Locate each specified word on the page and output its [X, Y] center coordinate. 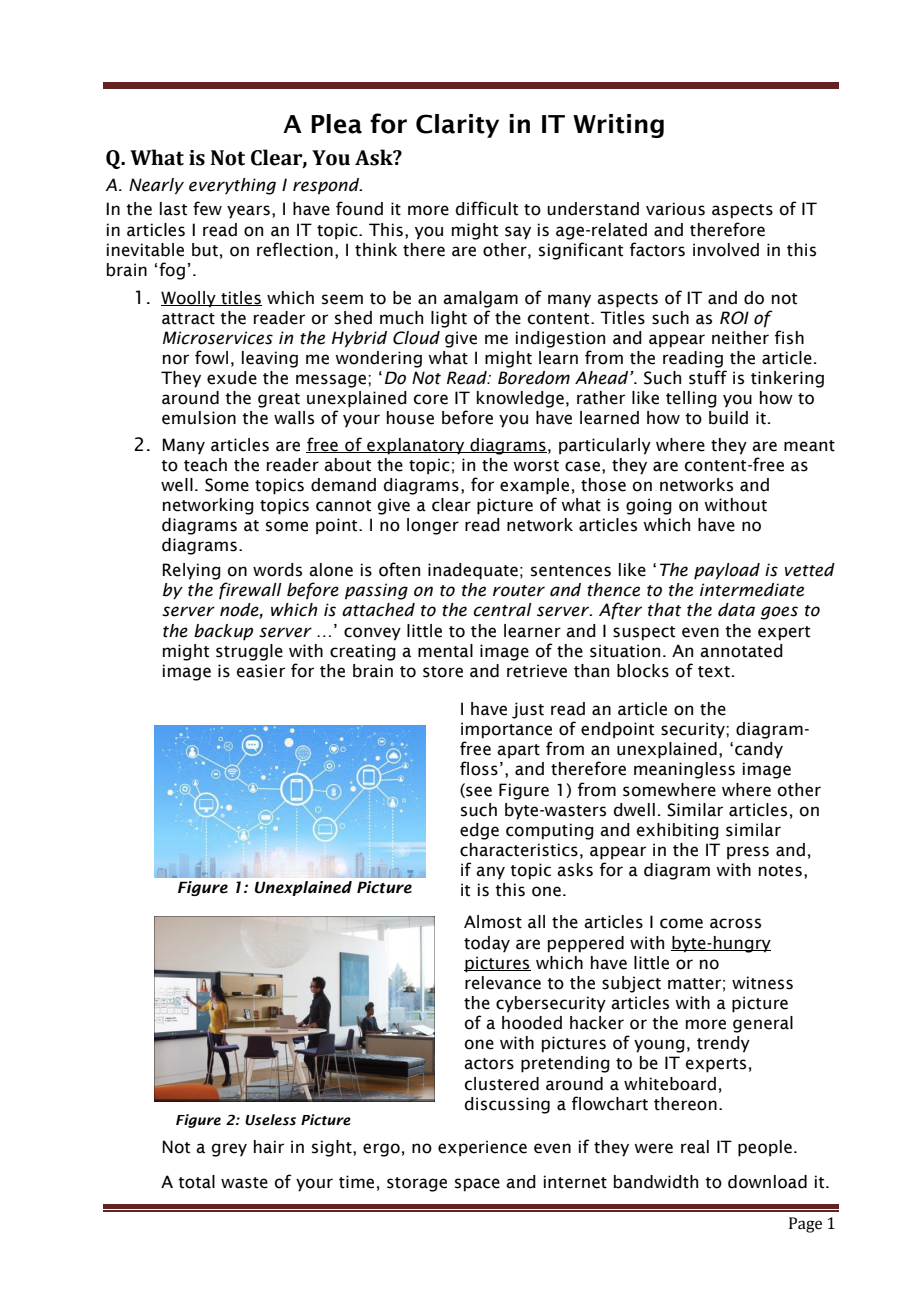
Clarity [457, 126]
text [714, 672]
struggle [249, 652]
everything [232, 186]
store [443, 672]
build [728, 418]
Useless [270, 1120]
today [487, 944]
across [735, 923]
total [196, 1182]
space [477, 1185]
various [675, 209]
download [767, 1182]
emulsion [199, 418]
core [431, 399]
